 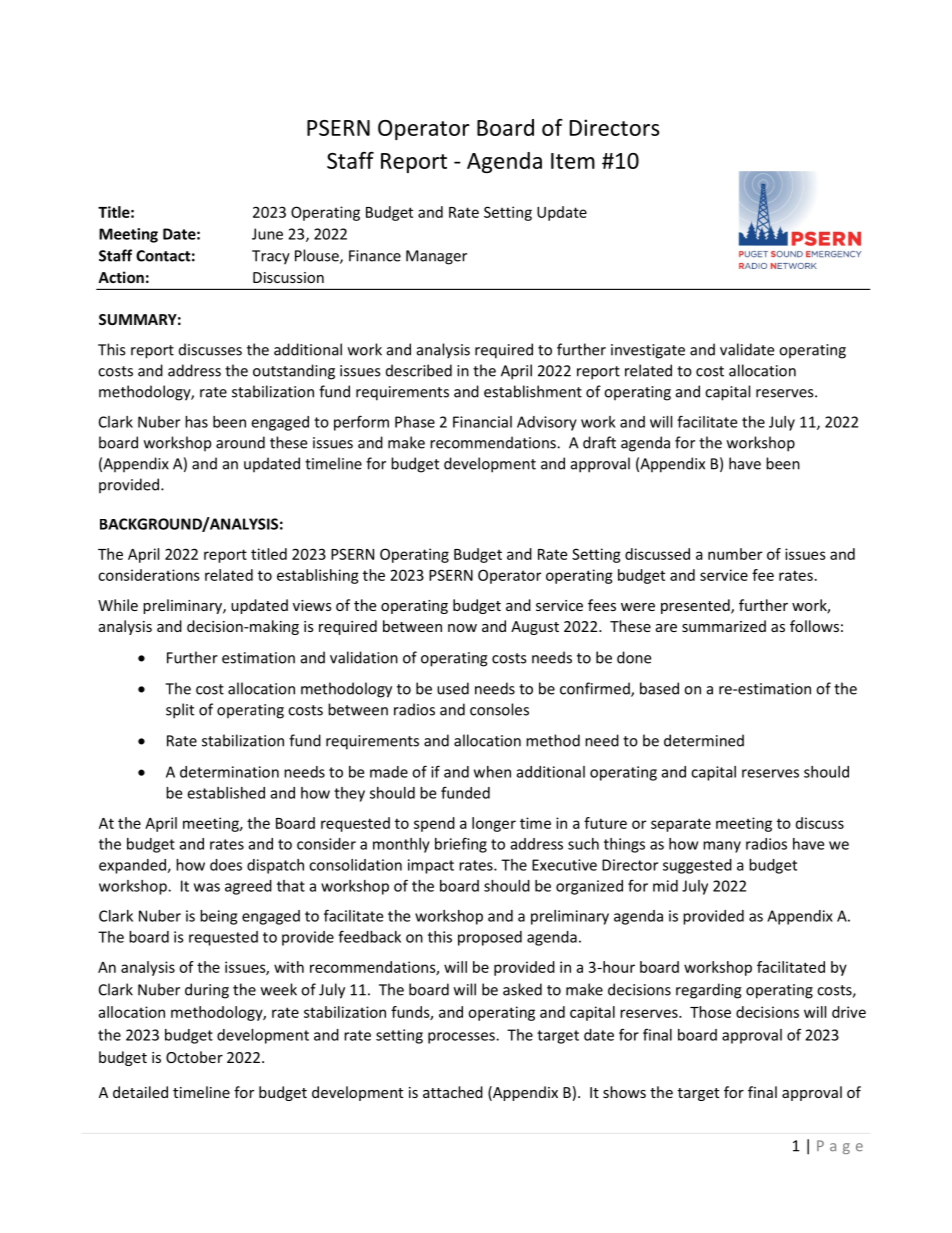 What do you see at coordinates (724, 626) in the page?
I see `summarized` at bounding box center [724, 626].
